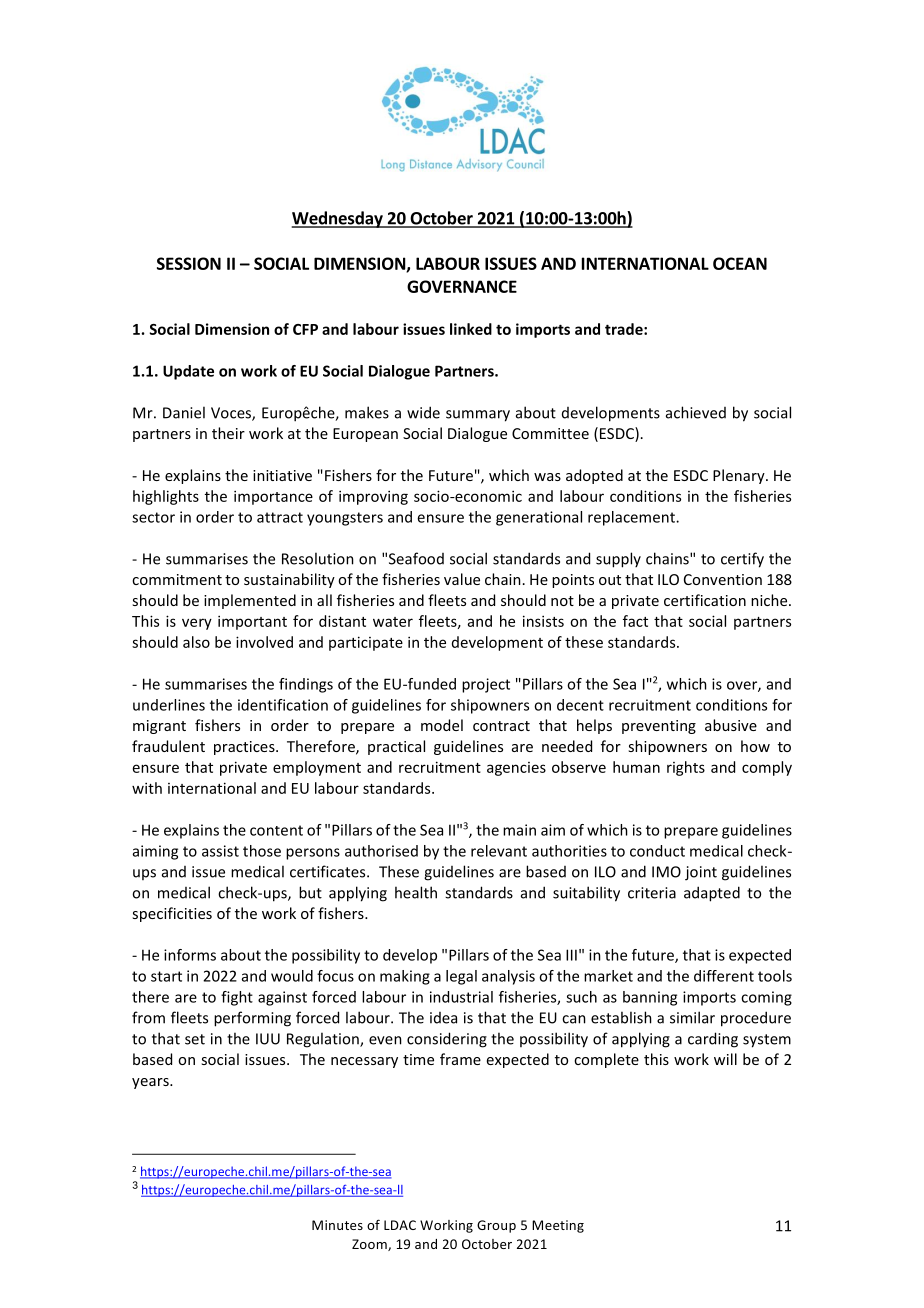 The height and width of the screenshot is (1308, 924). Describe the element at coordinates (416, 892) in the screenshot. I see `health` at that location.
